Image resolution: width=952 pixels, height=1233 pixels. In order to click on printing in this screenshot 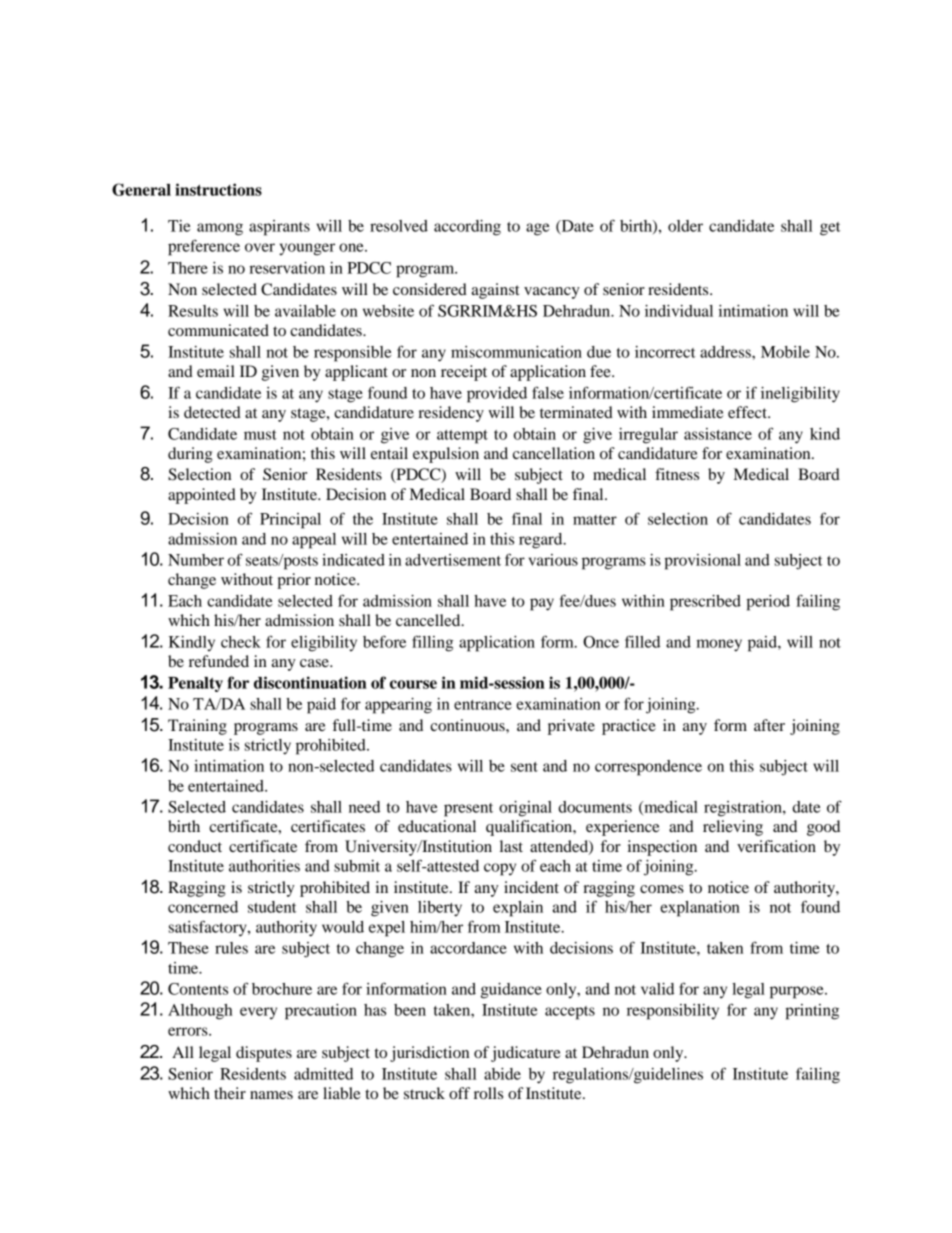, I will do `click(812, 1012)`.
